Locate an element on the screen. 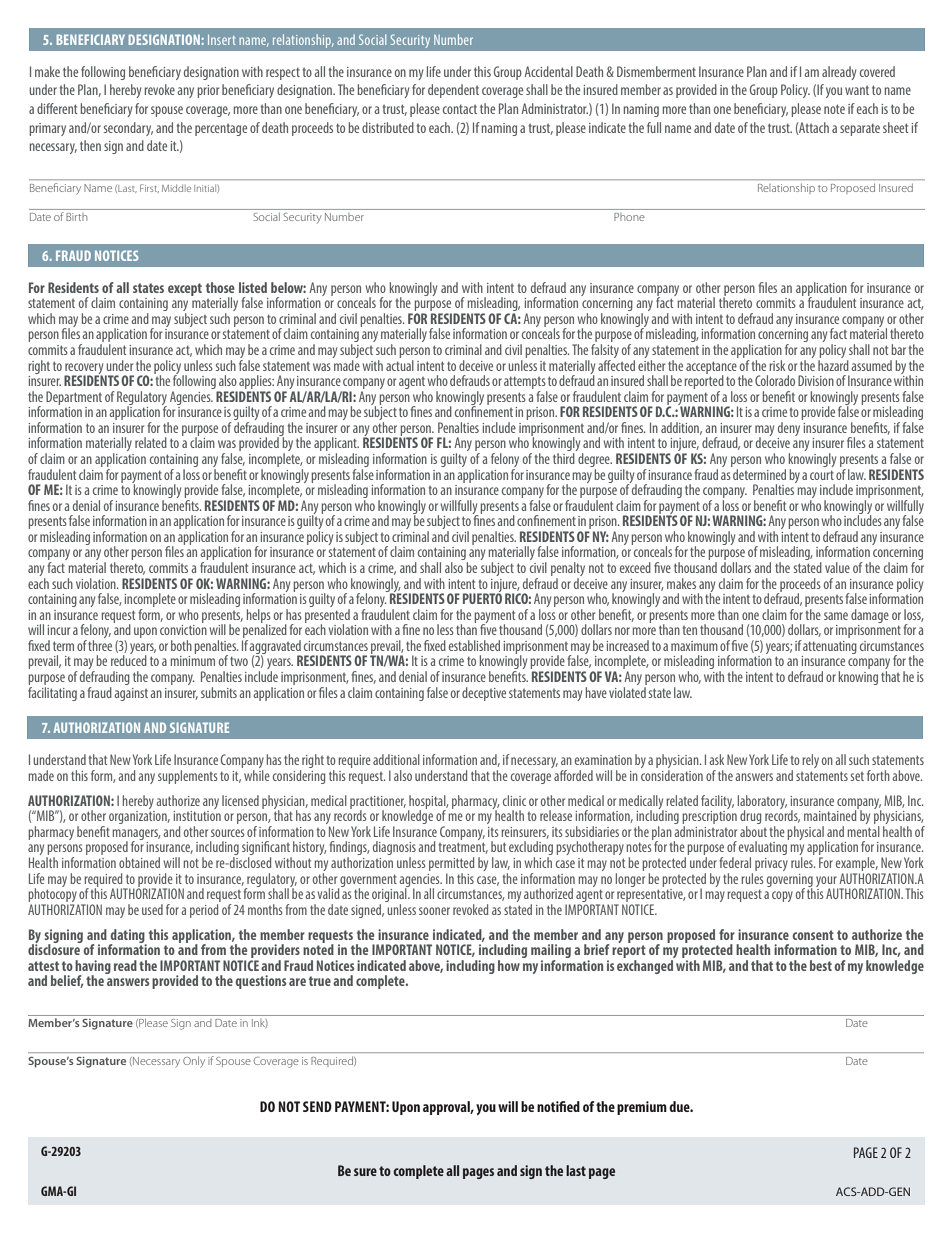  prior is located at coordinates (208, 91).
